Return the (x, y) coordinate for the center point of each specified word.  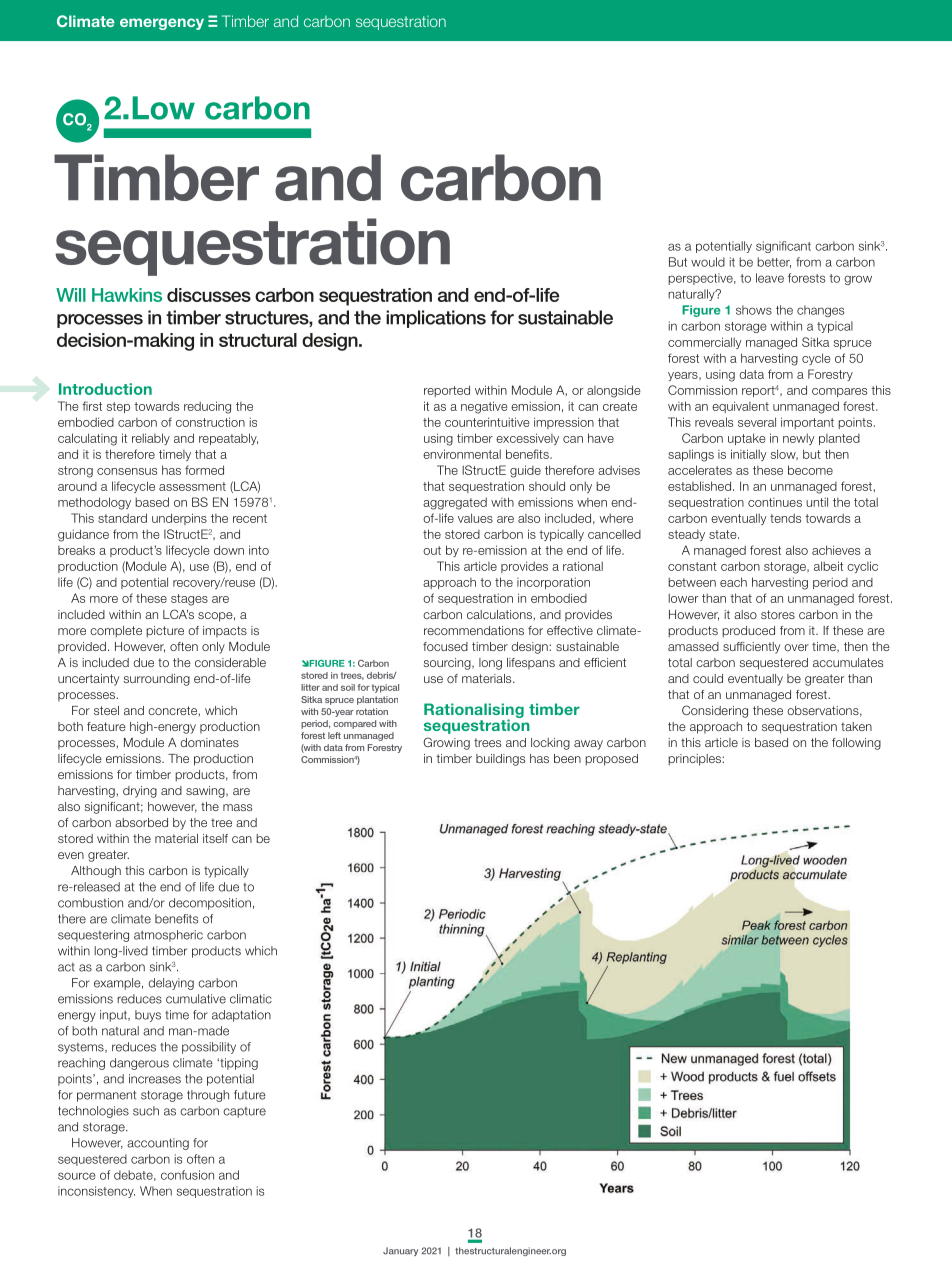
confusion (187, 1175)
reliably (151, 439)
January (400, 1251)
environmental (462, 454)
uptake (746, 439)
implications (436, 319)
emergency (162, 24)
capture (244, 1112)
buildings (500, 760)
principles (695, 760)
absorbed (141, 822)
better (774, 262)
